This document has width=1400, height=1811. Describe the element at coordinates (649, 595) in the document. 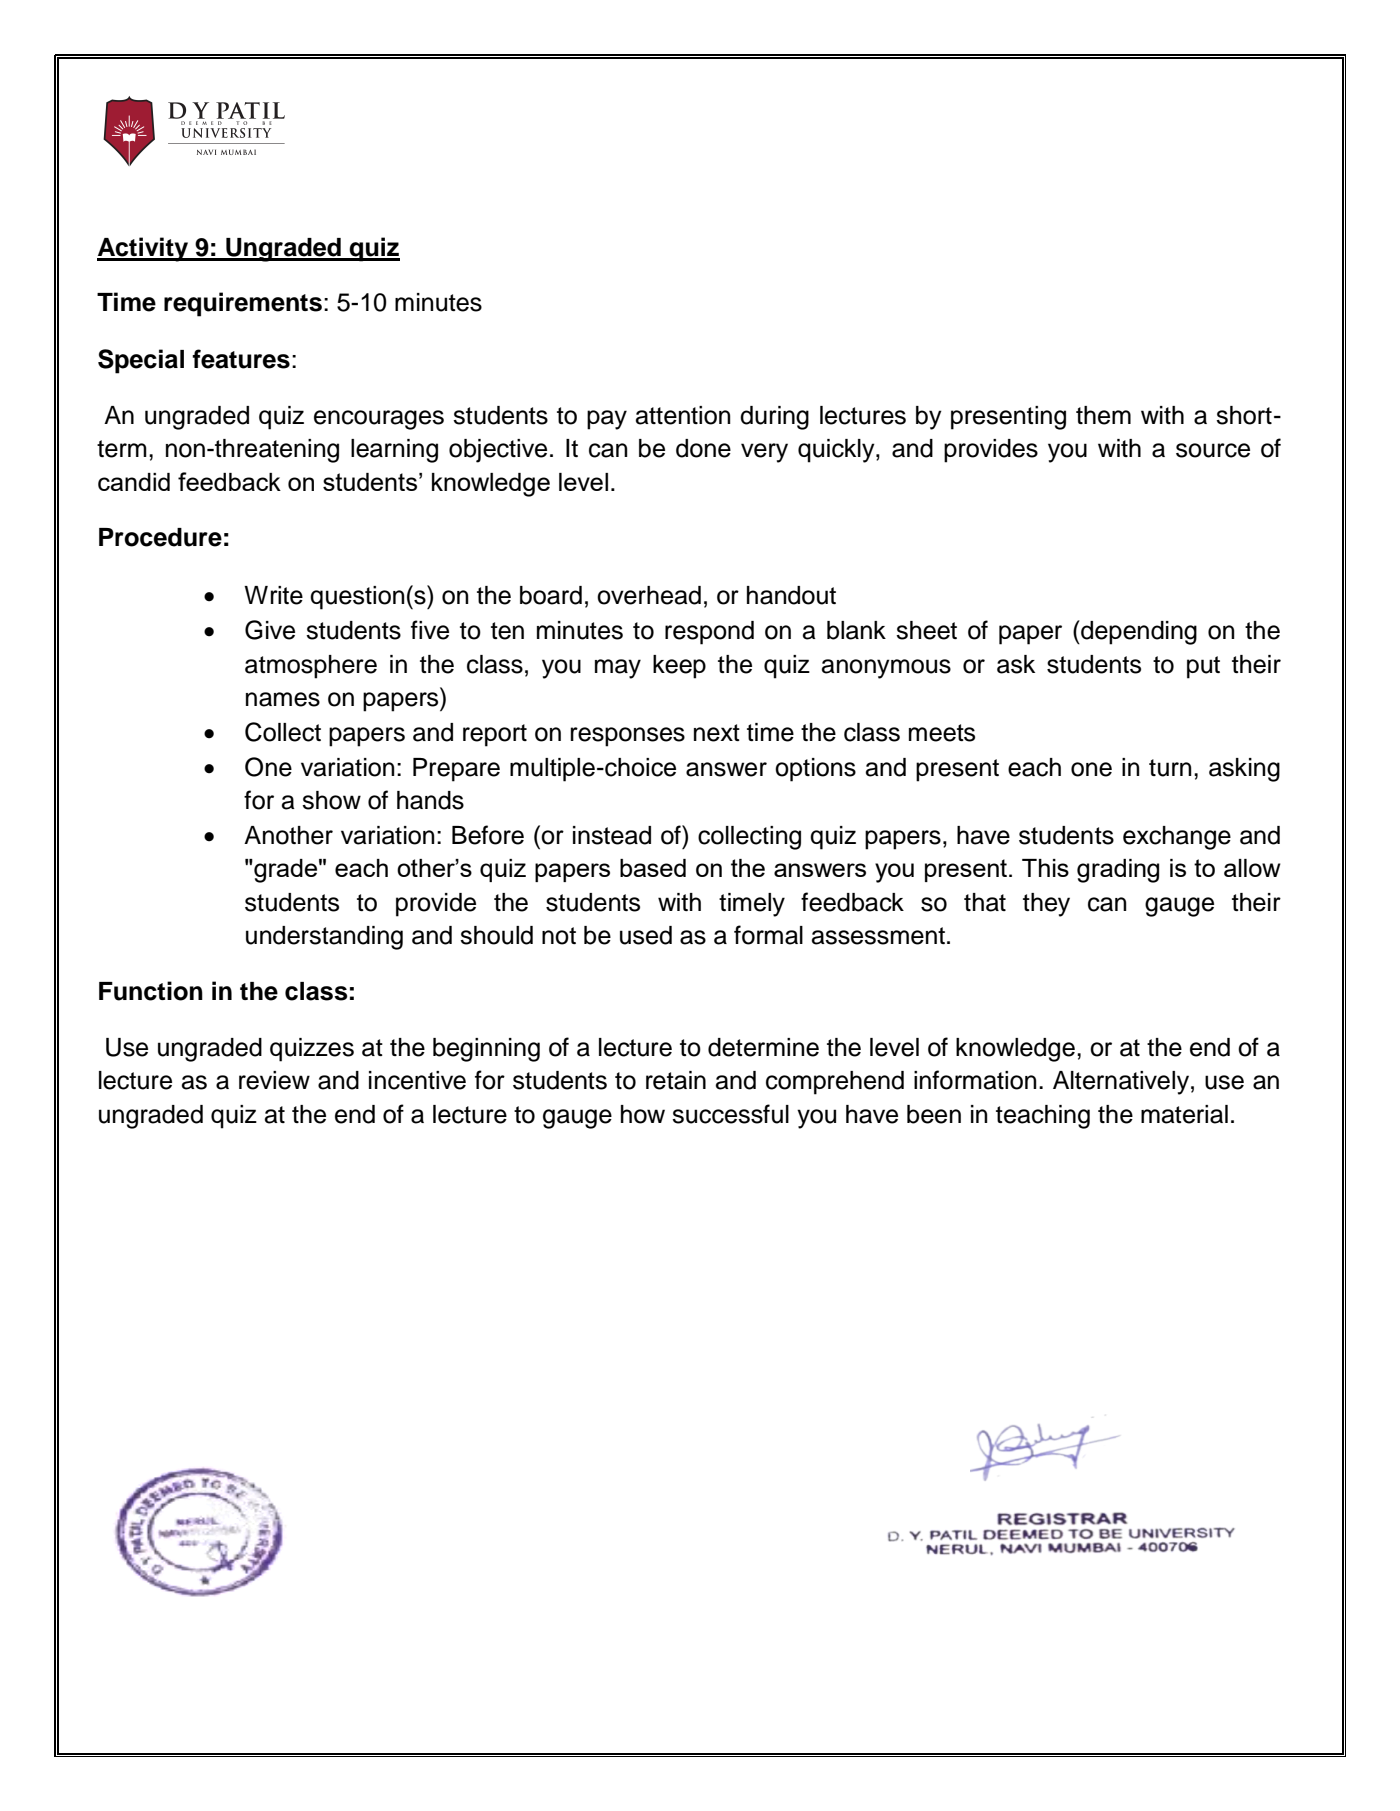

I see `overhead` at that location.
